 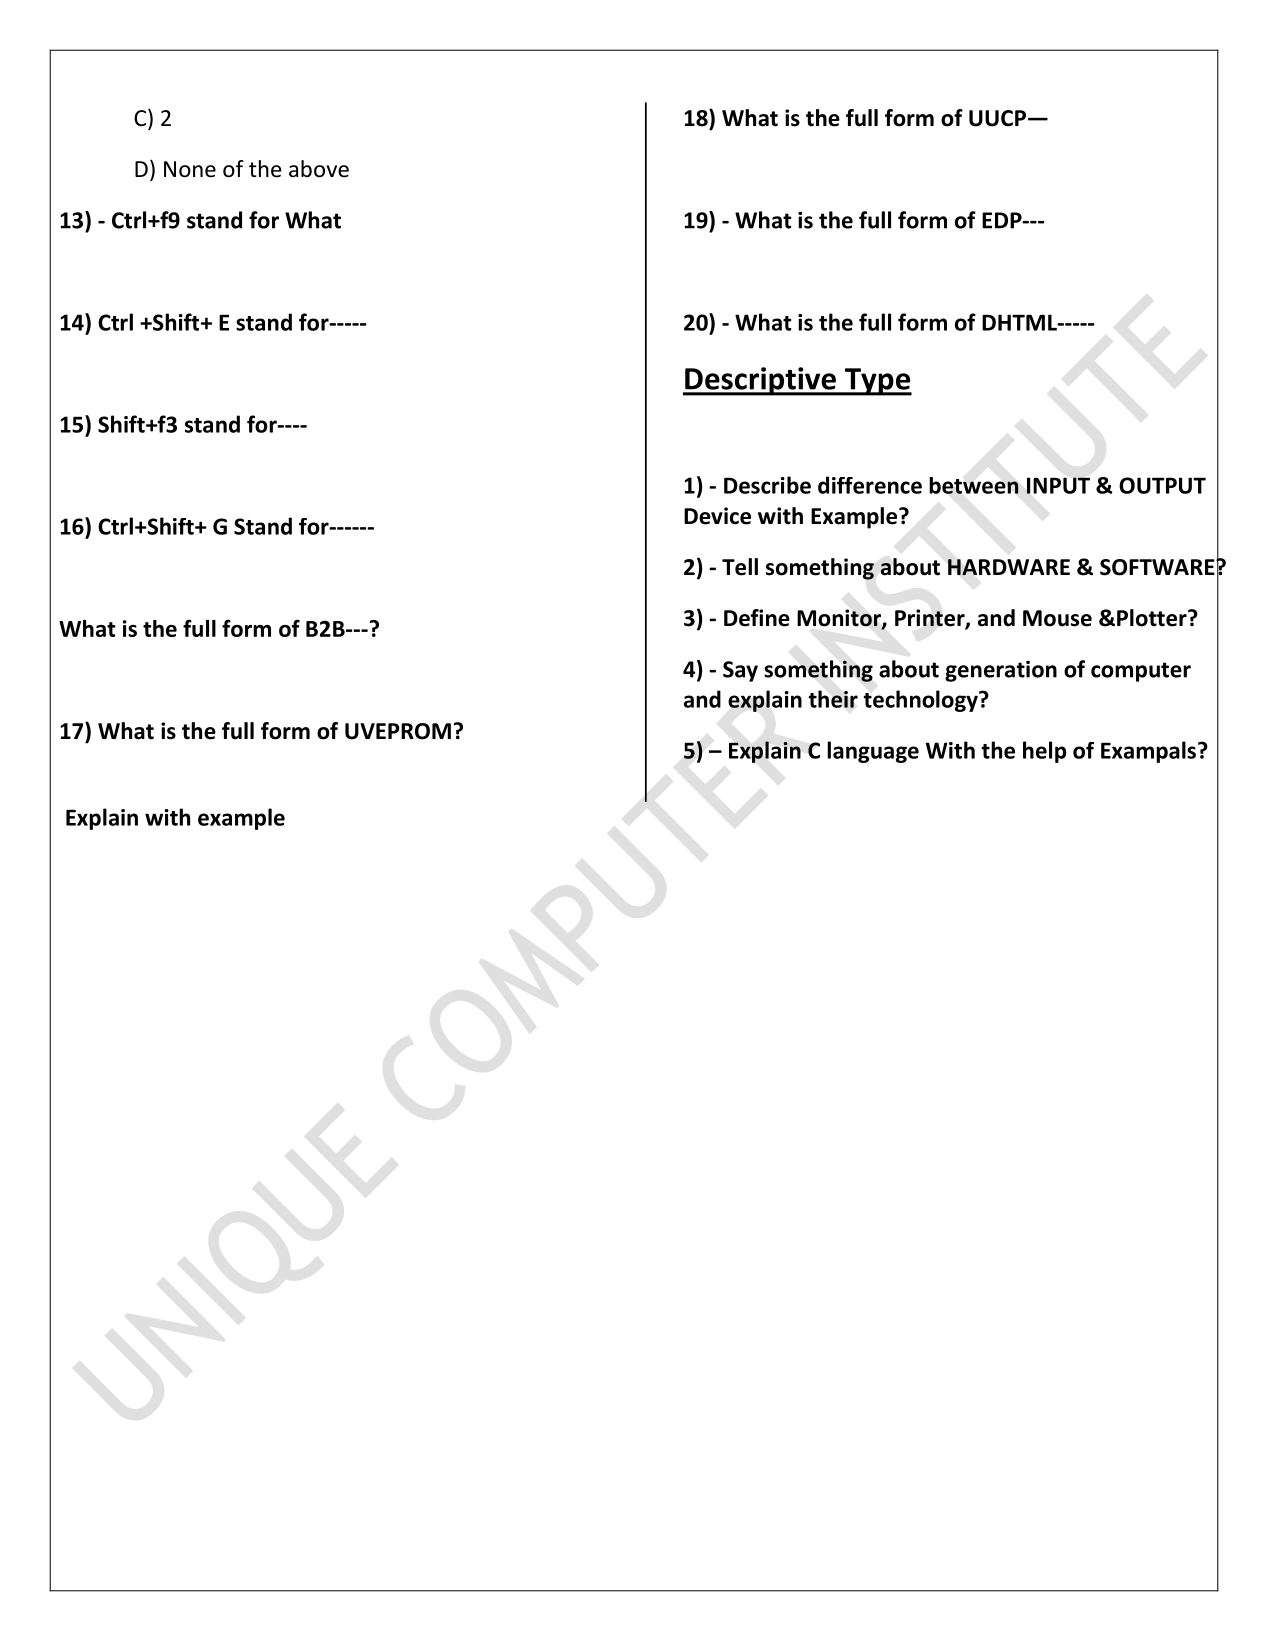 I want to click on Define, so click(x=757, y=618).
